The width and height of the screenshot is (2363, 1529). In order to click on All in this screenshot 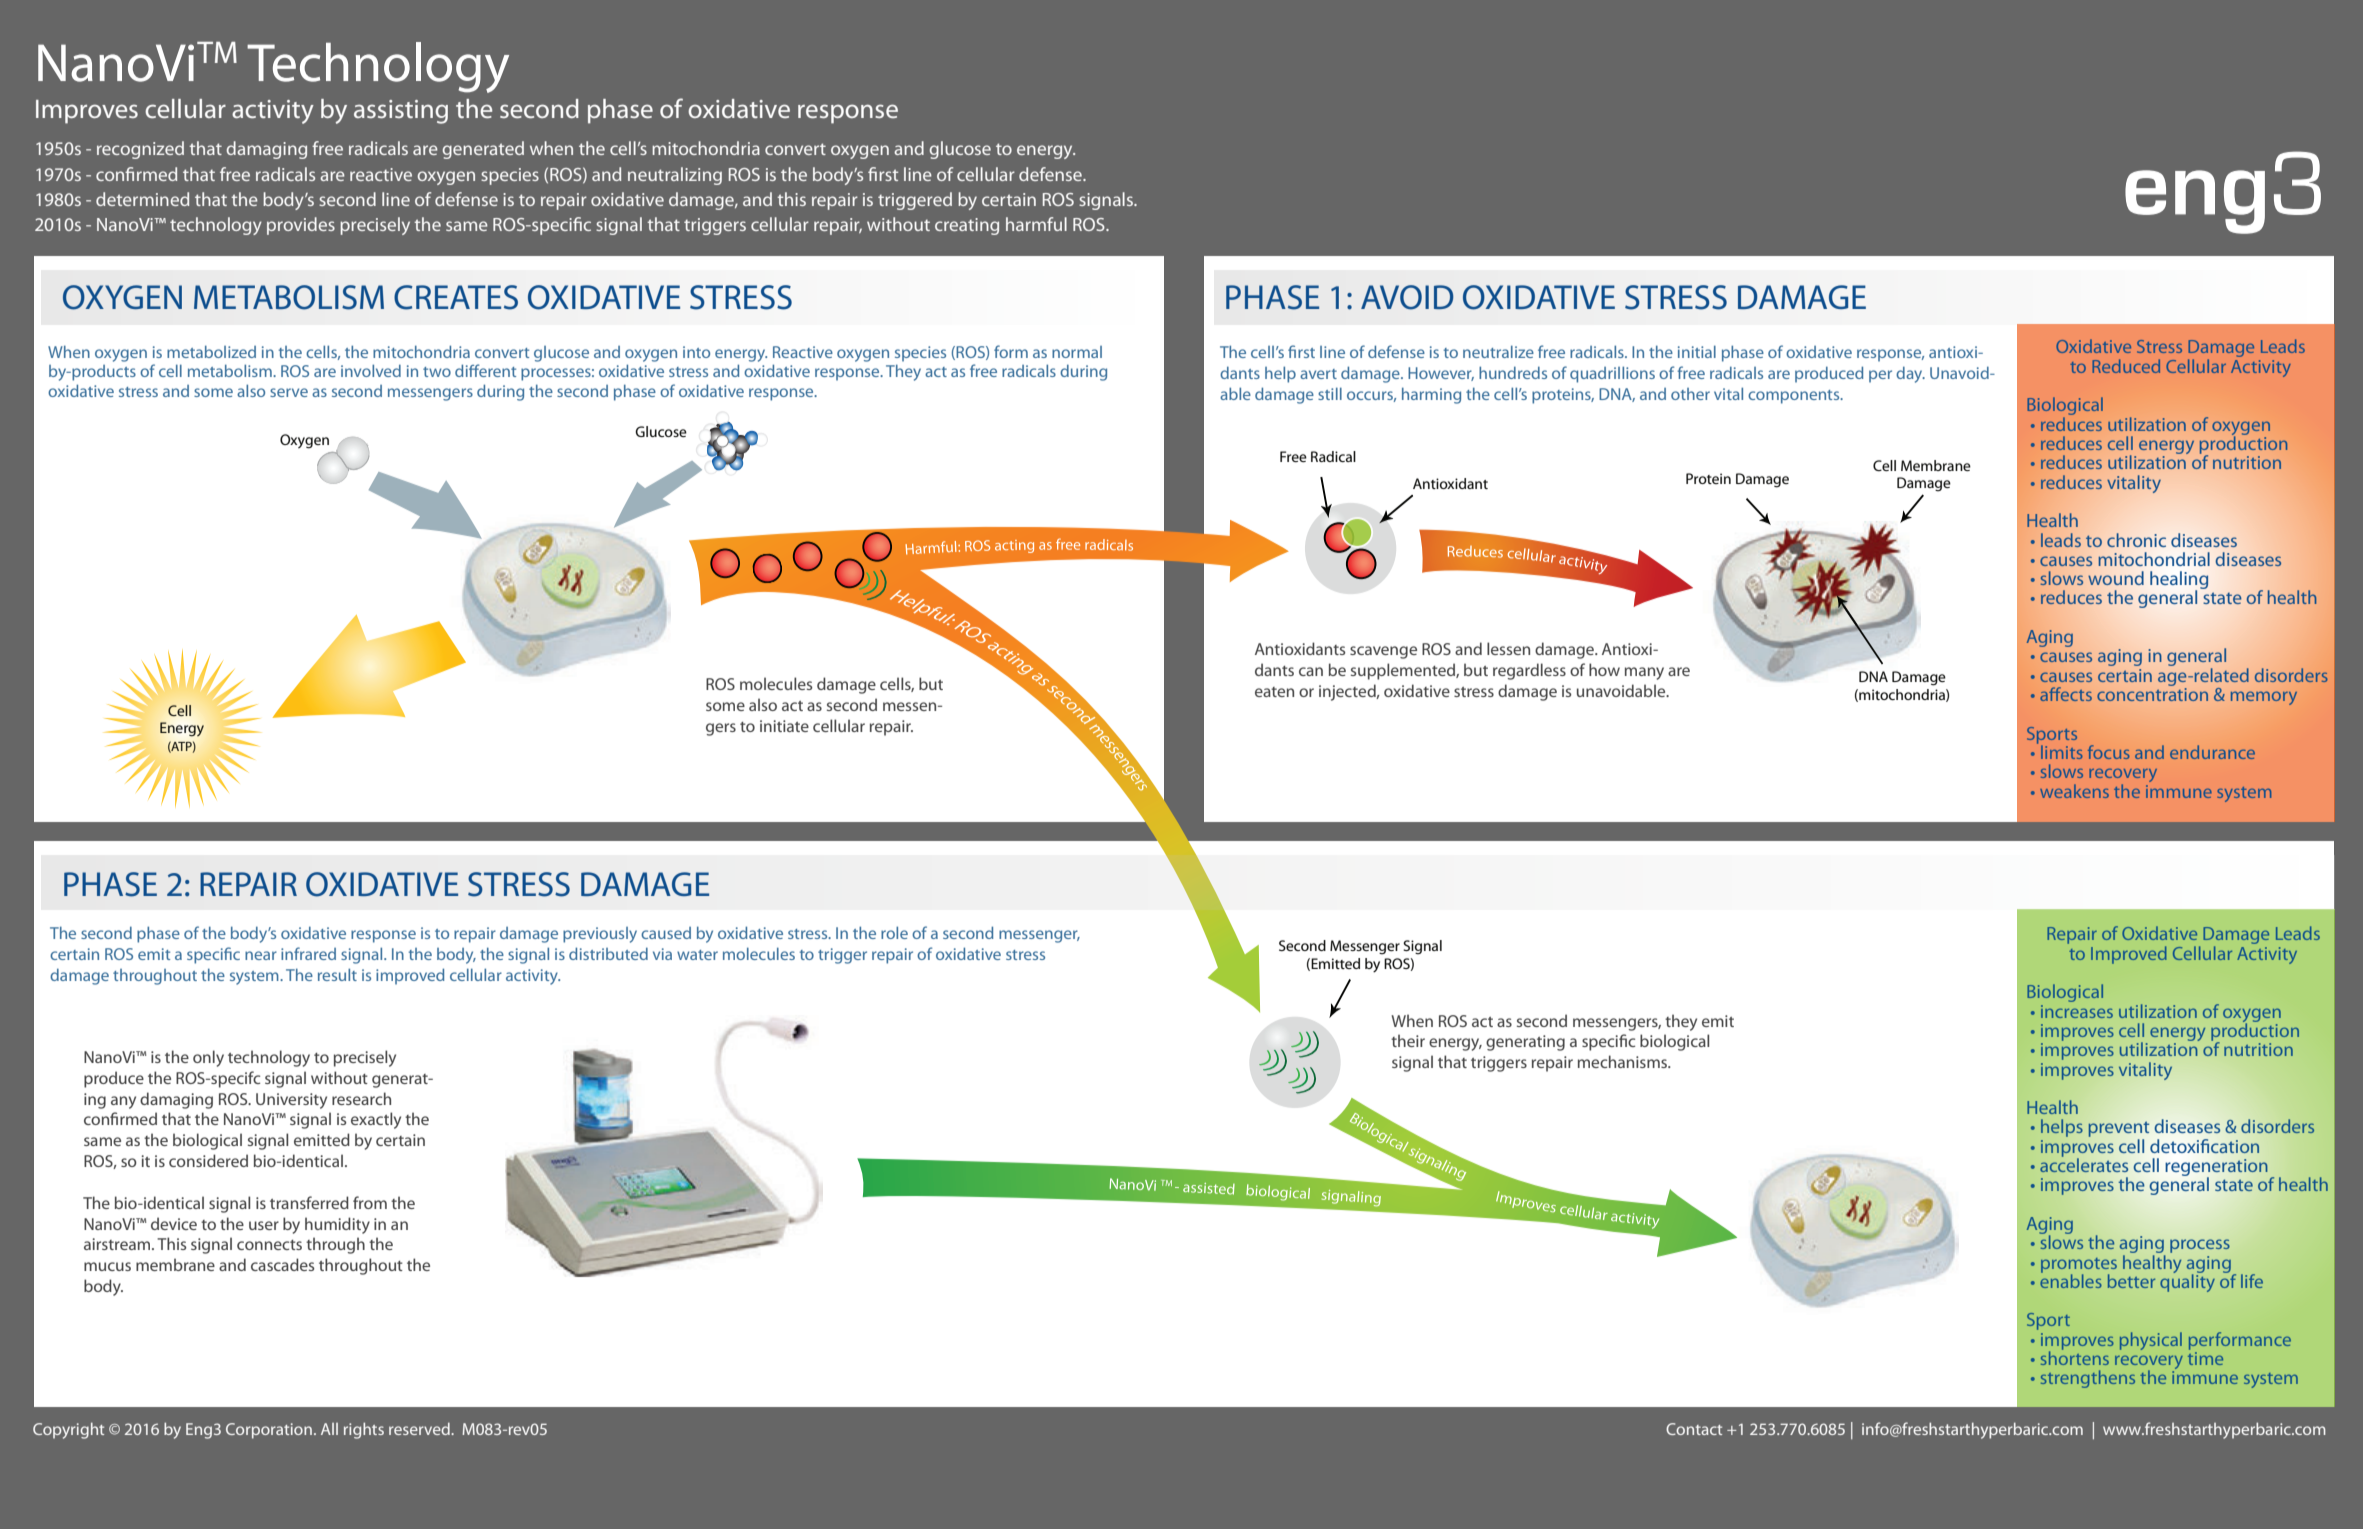, I will do `click(329, 1429)`.
